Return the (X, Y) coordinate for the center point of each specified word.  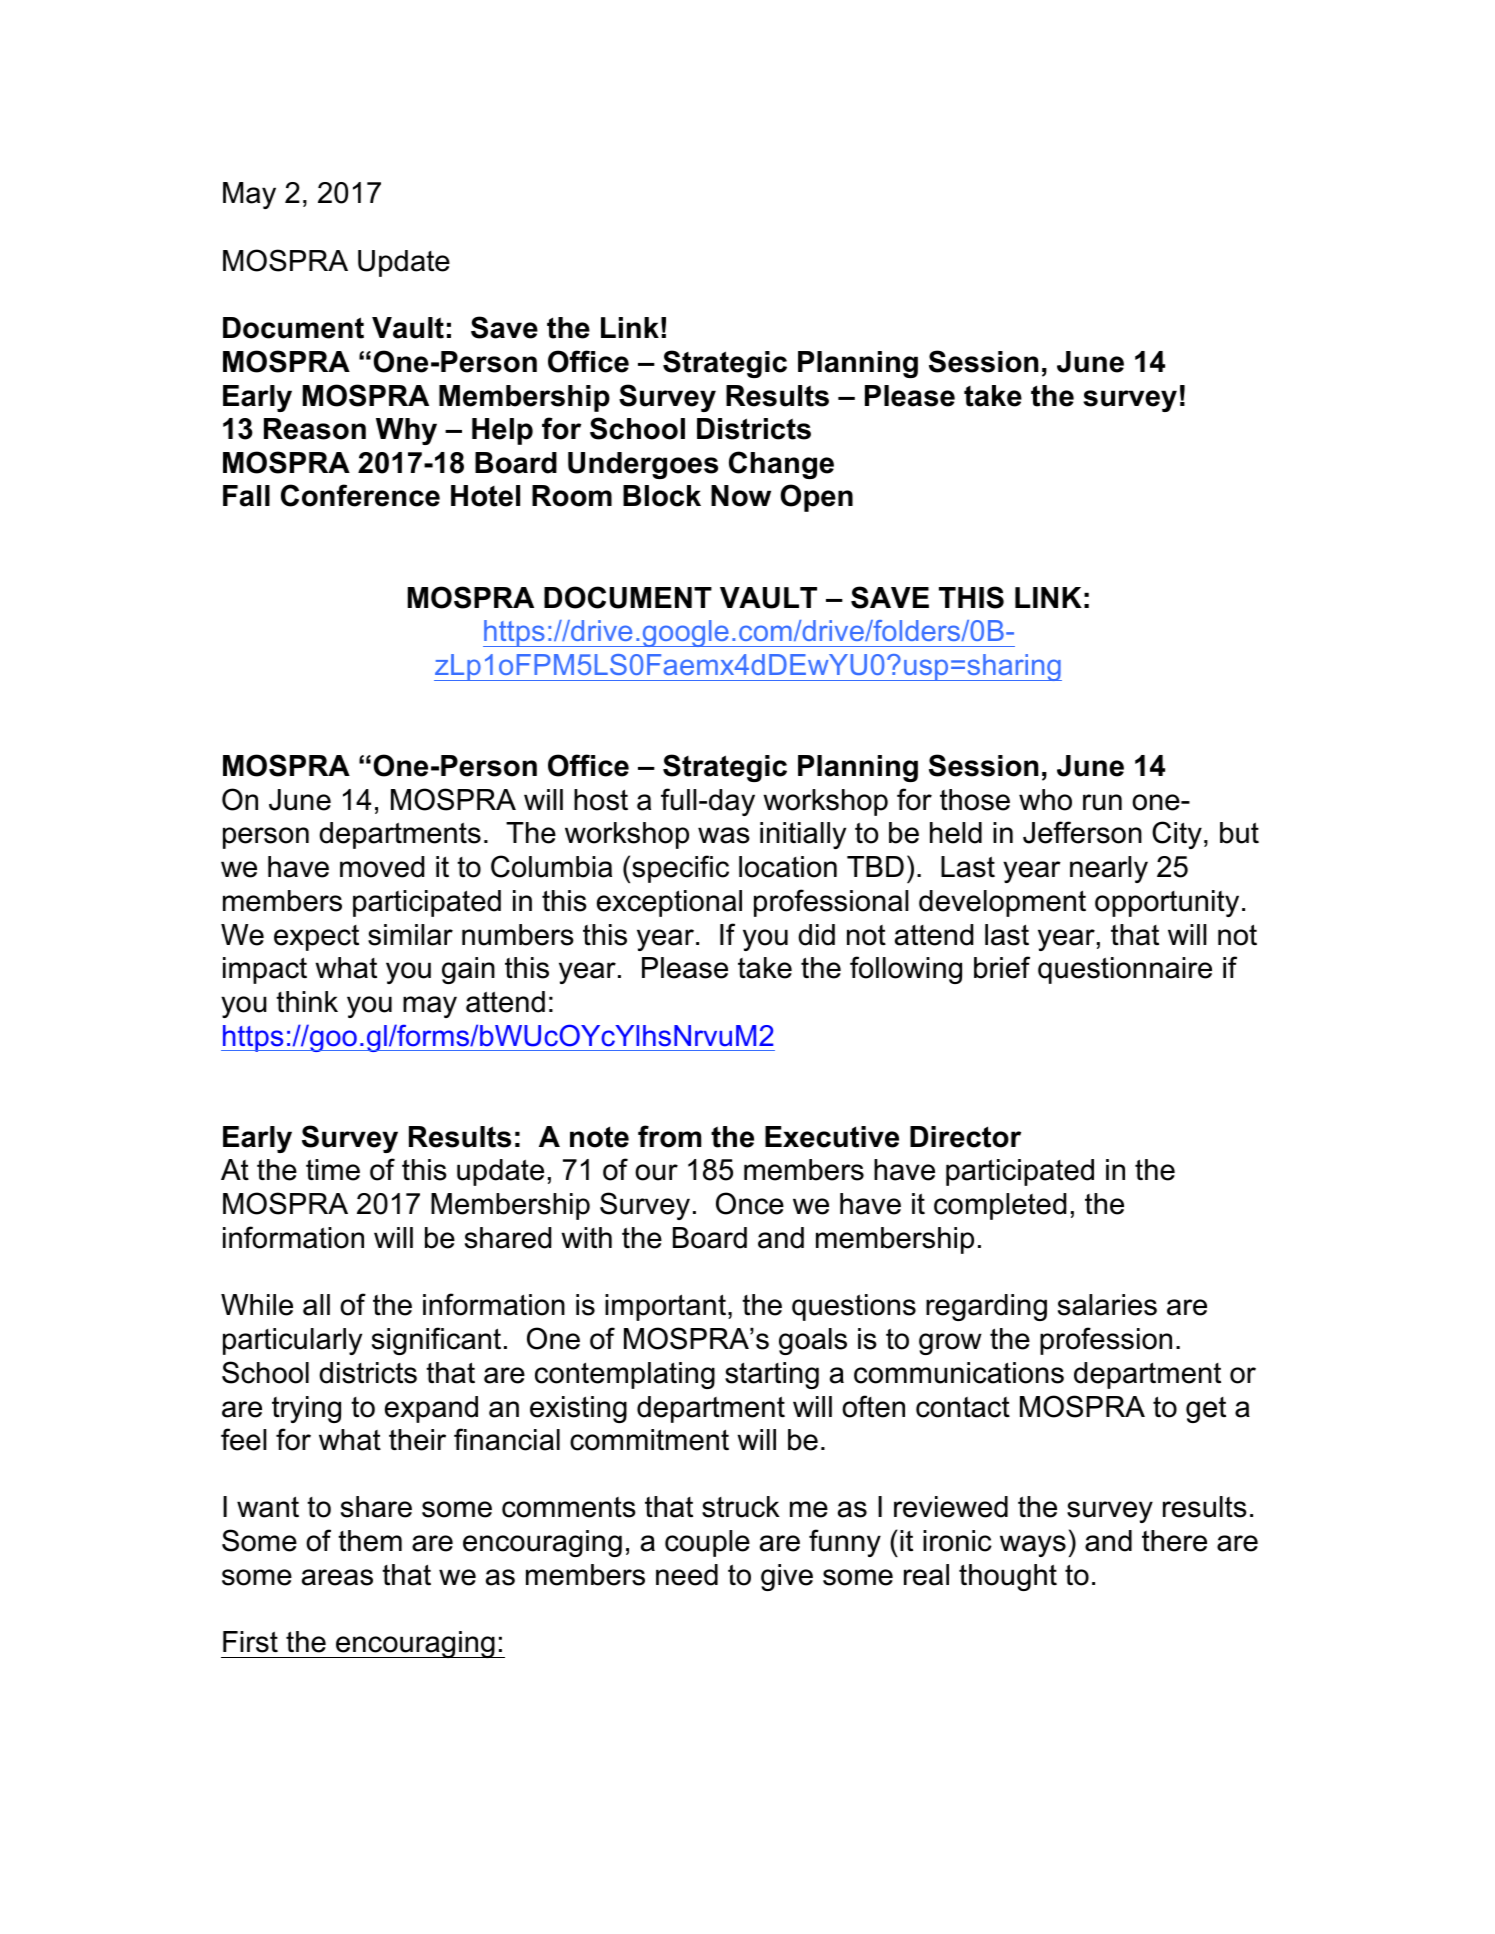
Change (781, 465)
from (669, 1136)
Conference (360, 495)
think (307, 1001)
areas (337, 1577)
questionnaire (1125, 970)
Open (816, 498)
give (787, 1577)
